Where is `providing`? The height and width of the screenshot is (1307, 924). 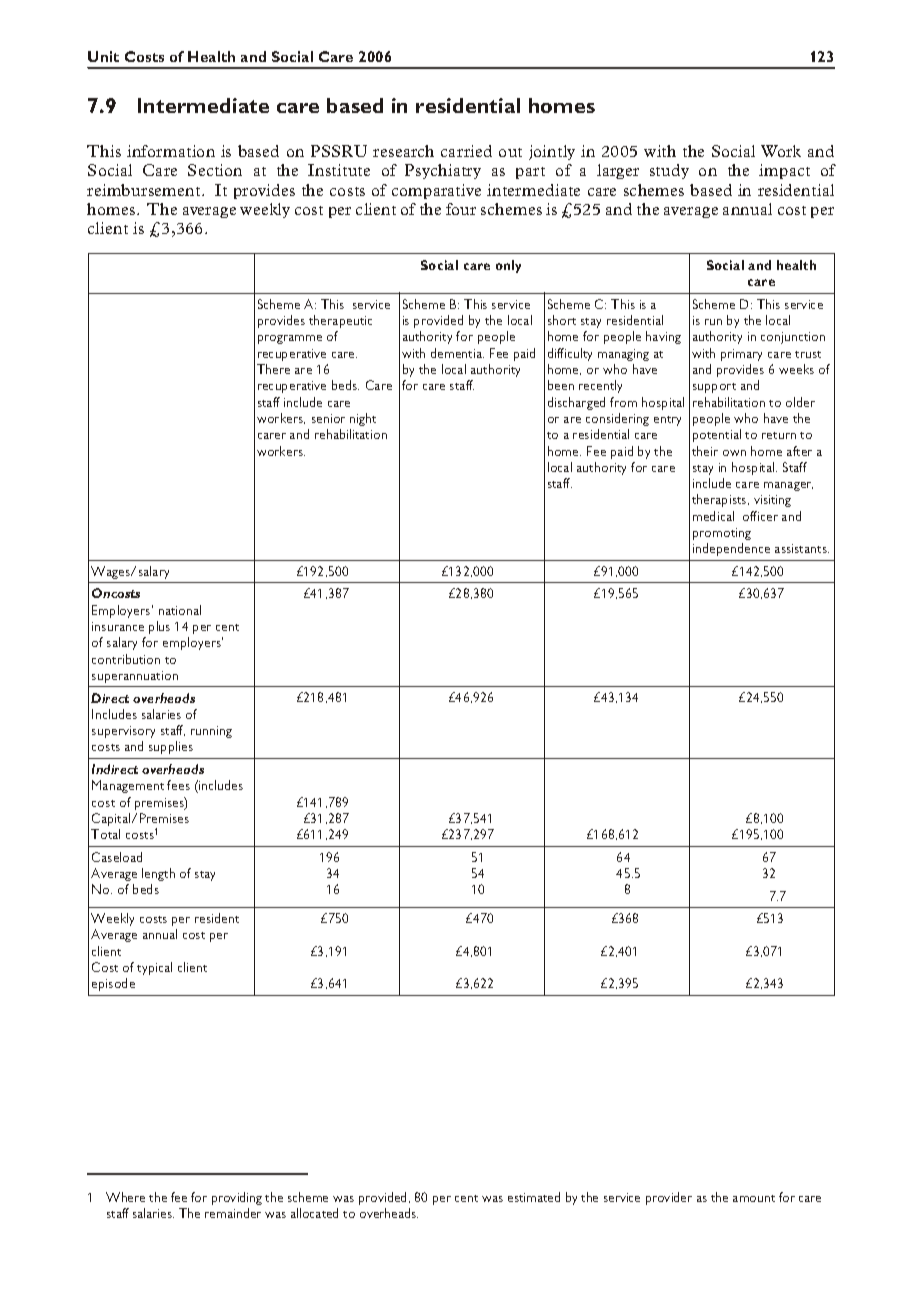
providing is located at coordinates (237, 1198).
